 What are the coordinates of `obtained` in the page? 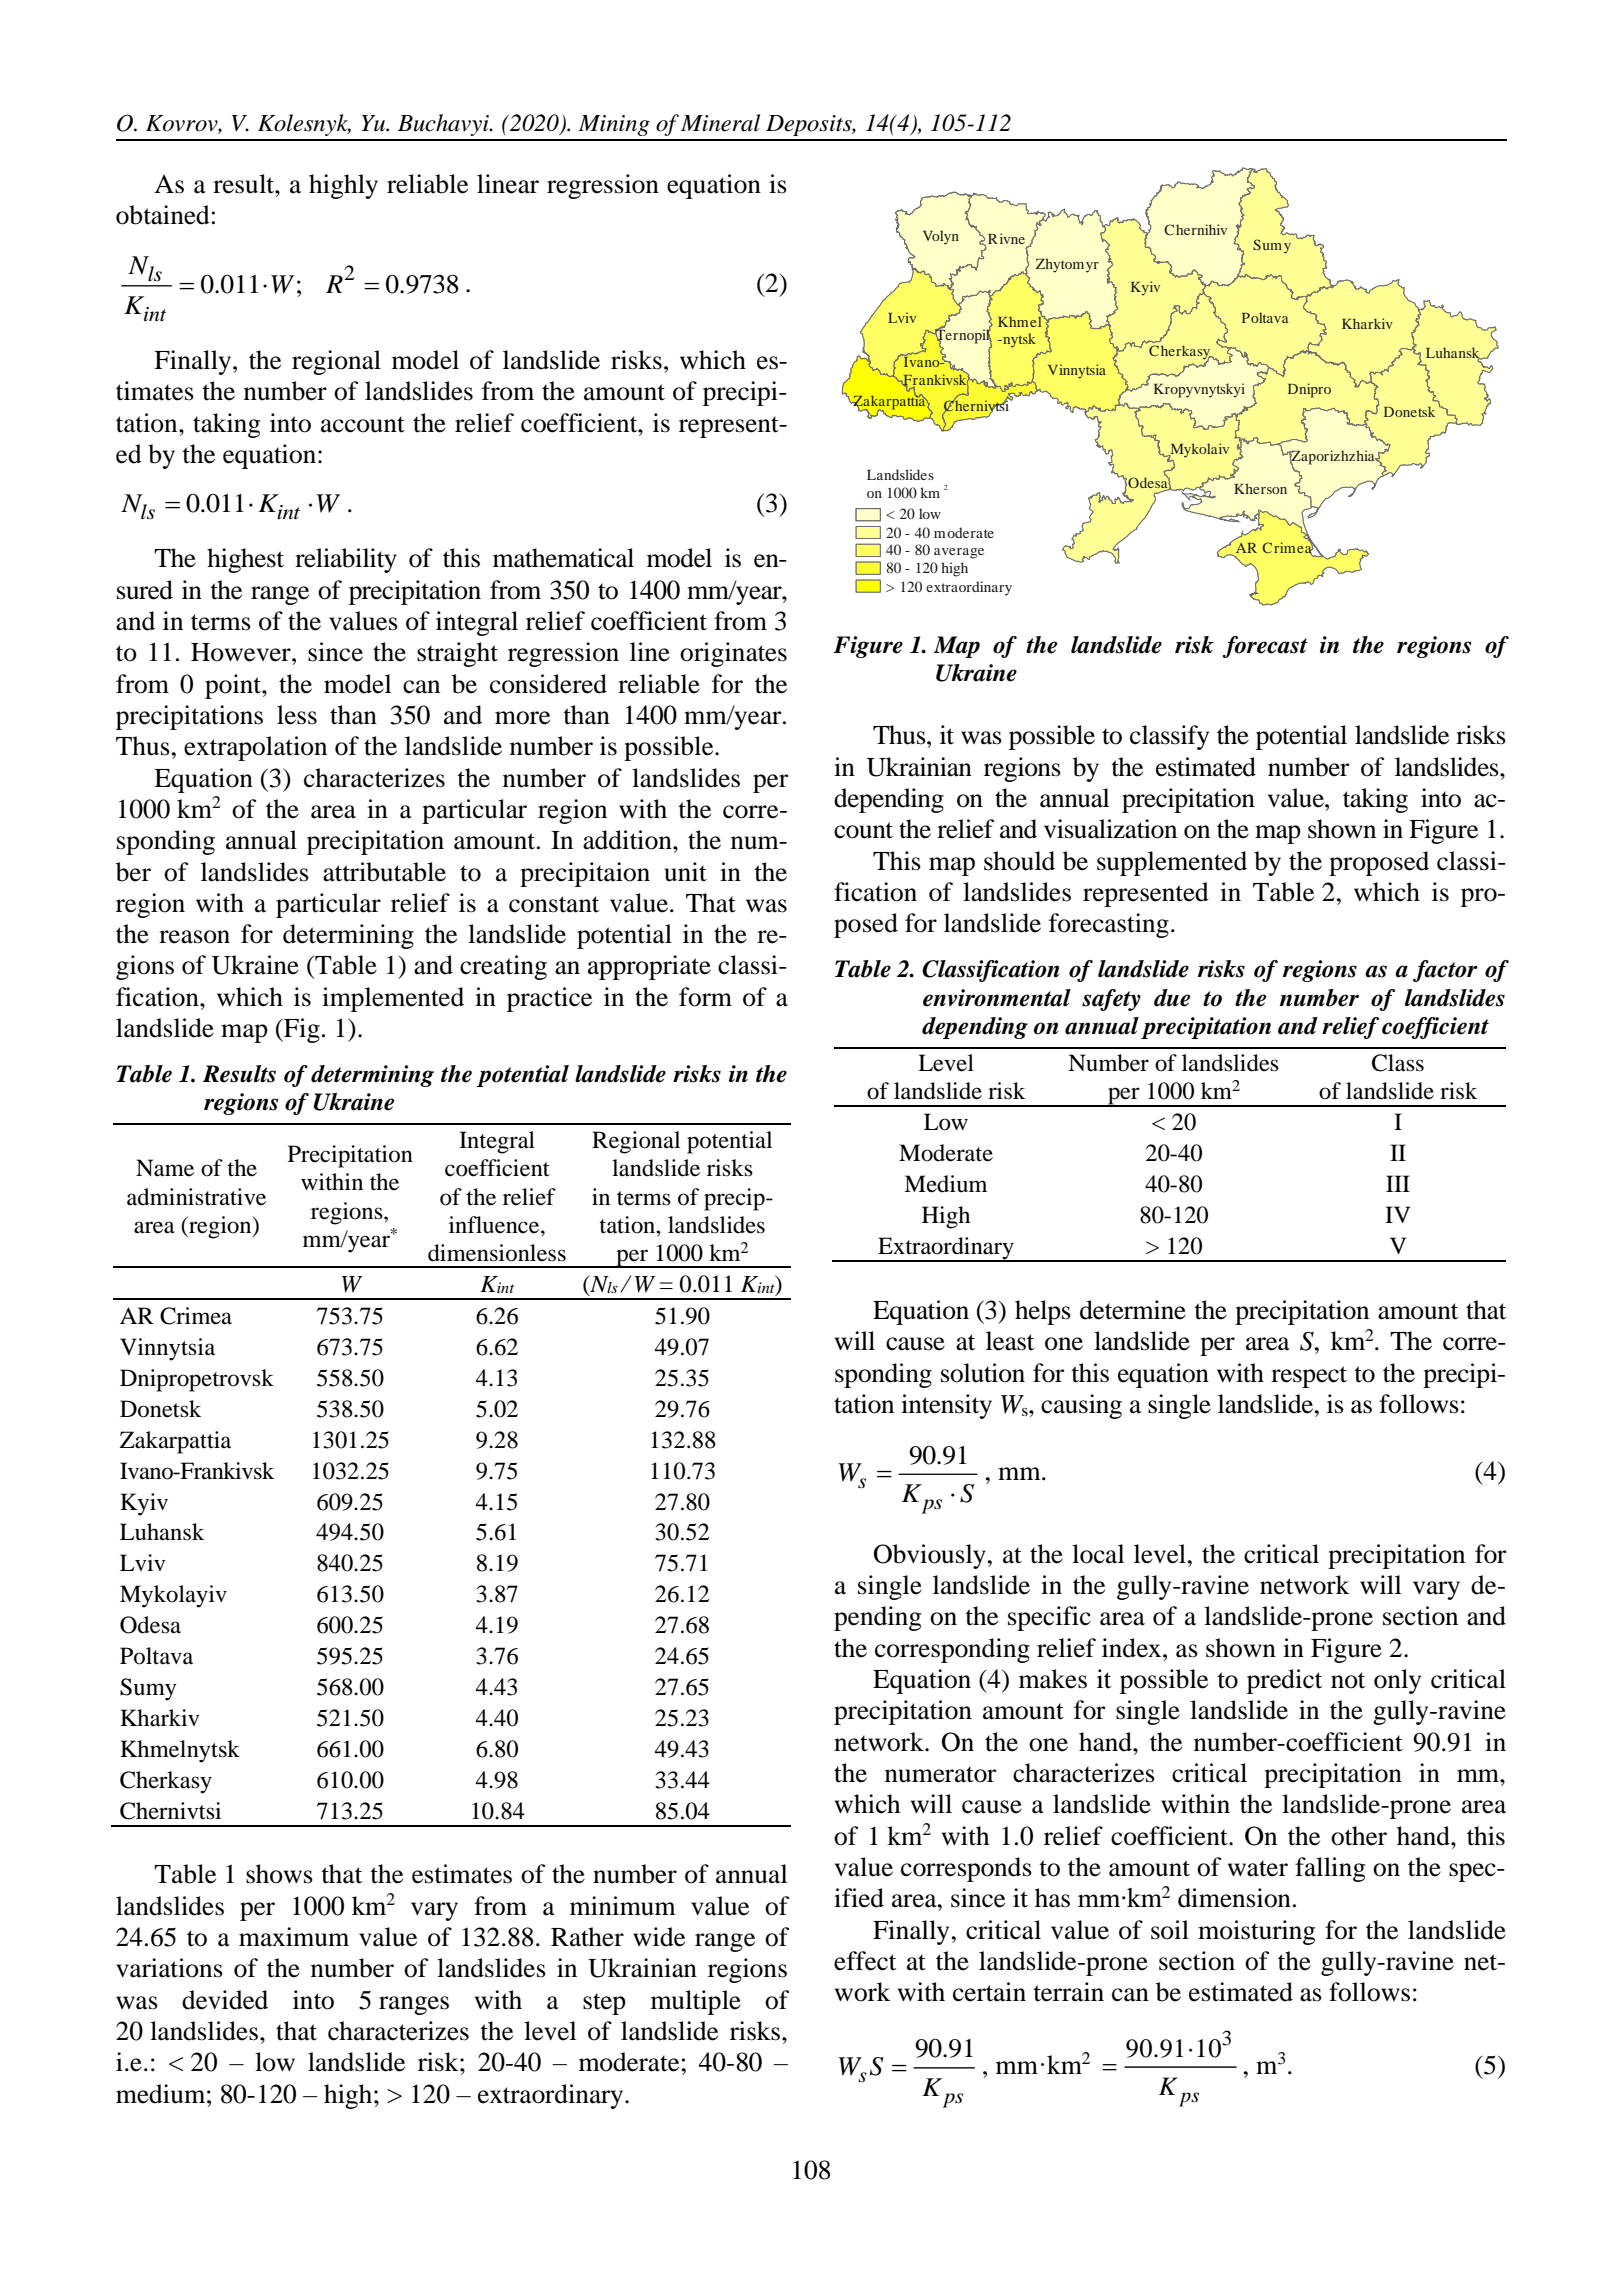 It's located at (163, 215).
